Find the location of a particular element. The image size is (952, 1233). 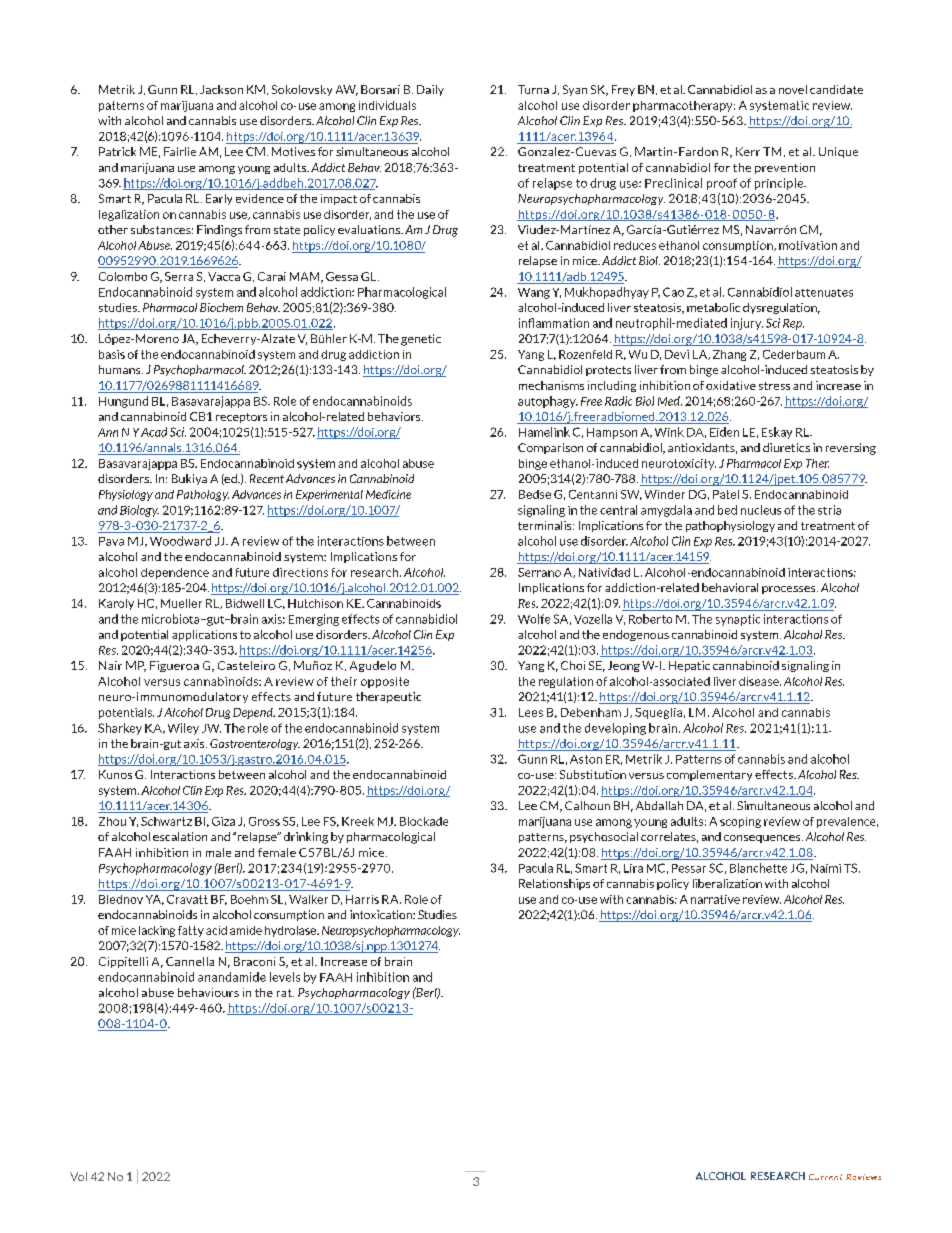

Kerr is located at coordinates (748, 151).
